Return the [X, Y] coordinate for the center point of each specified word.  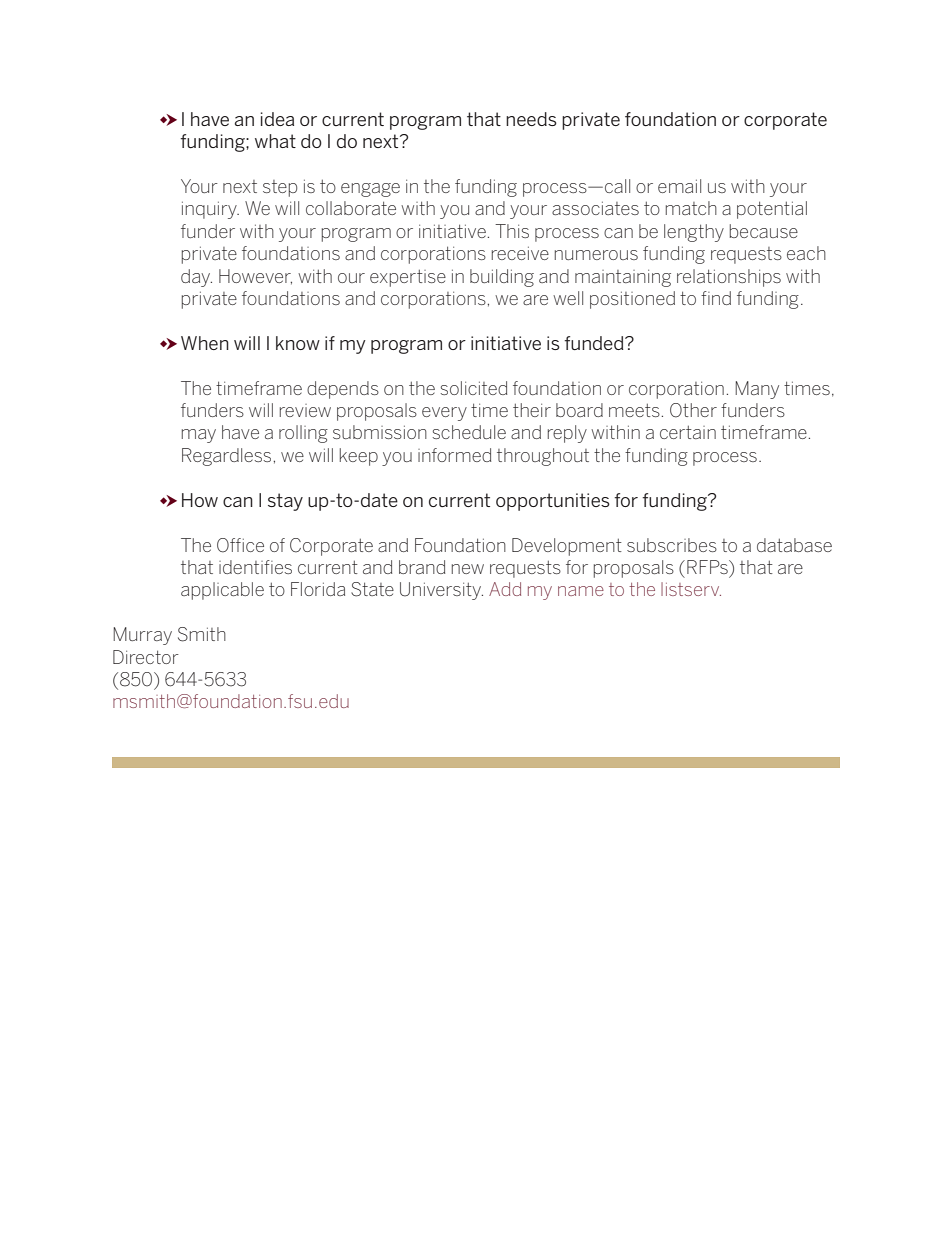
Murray [142, 636]
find [716, 298]
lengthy [694, 233]
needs [531, 119]
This [512, 231]
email [679, 186]
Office [240, 545]
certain [688, 432]
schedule [469, 432]
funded [595, 343]
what [275, 141]
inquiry [210, 210]
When [205, 343]
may [199, 436]
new [468, 569]
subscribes [672, 545]
